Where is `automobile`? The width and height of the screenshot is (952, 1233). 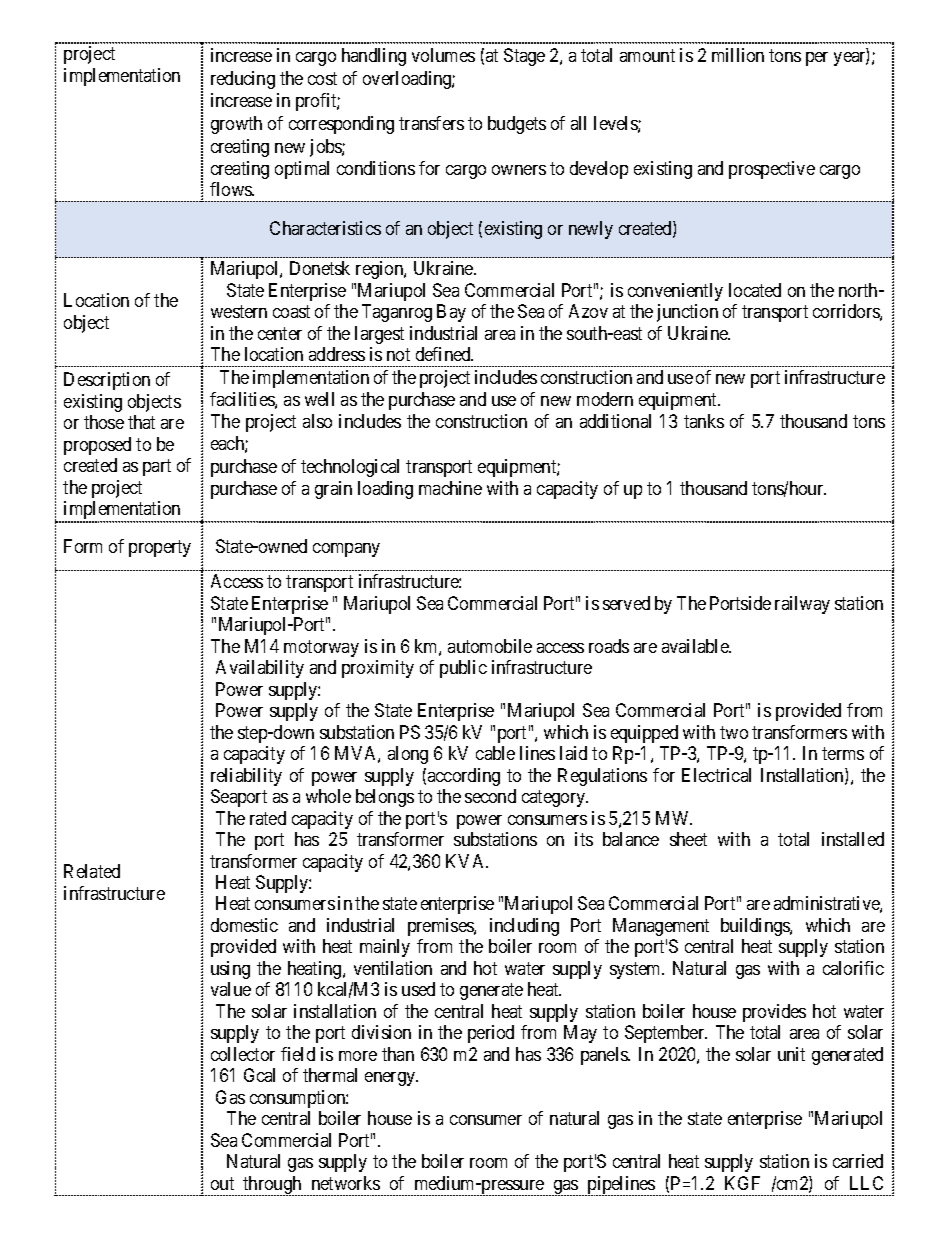 automobile is located at coordinates (490, 646).
